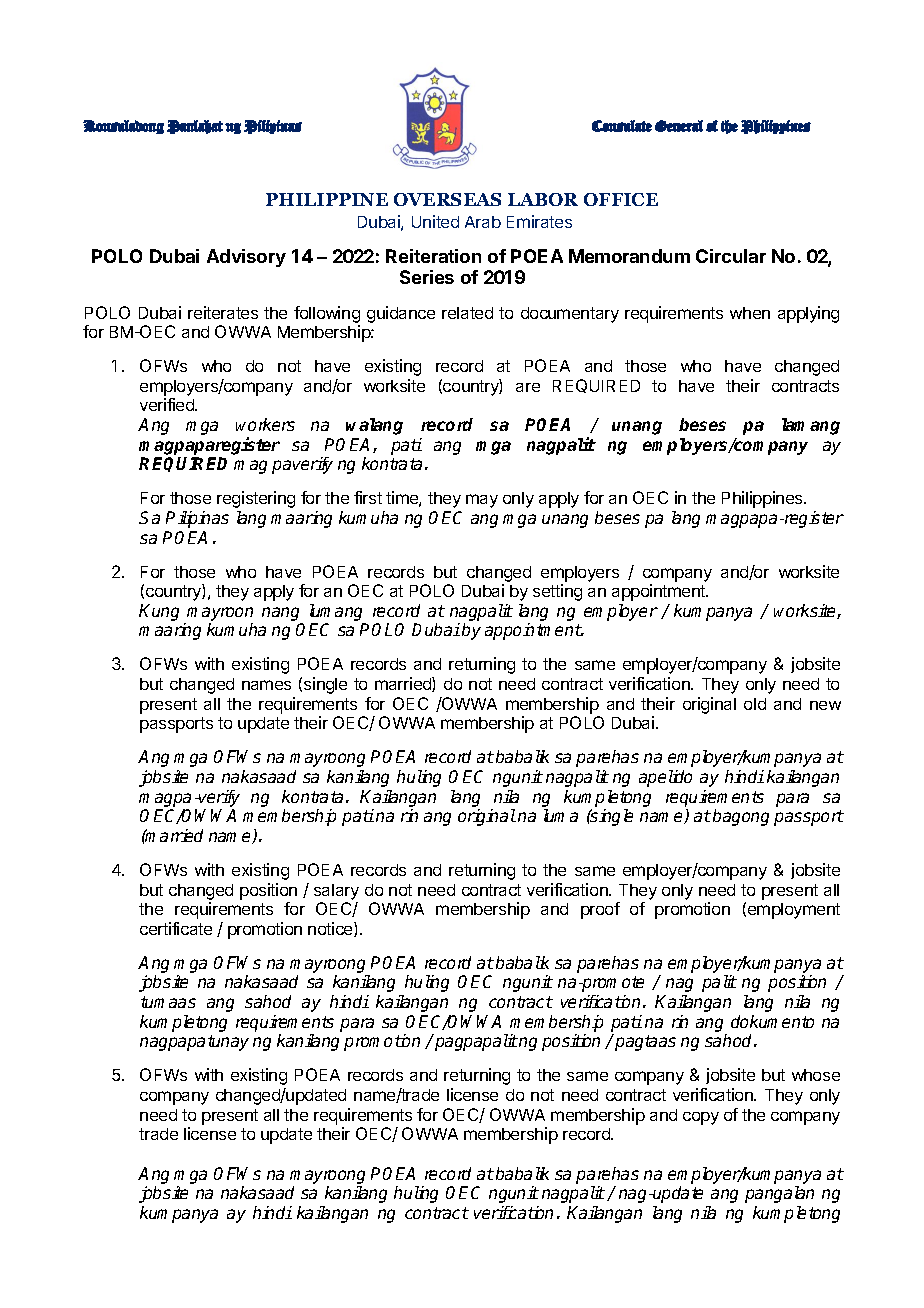  What do you see at coordinates (755, 704) in the screenshot?
I see `old` at bounding box center [755, 704].
